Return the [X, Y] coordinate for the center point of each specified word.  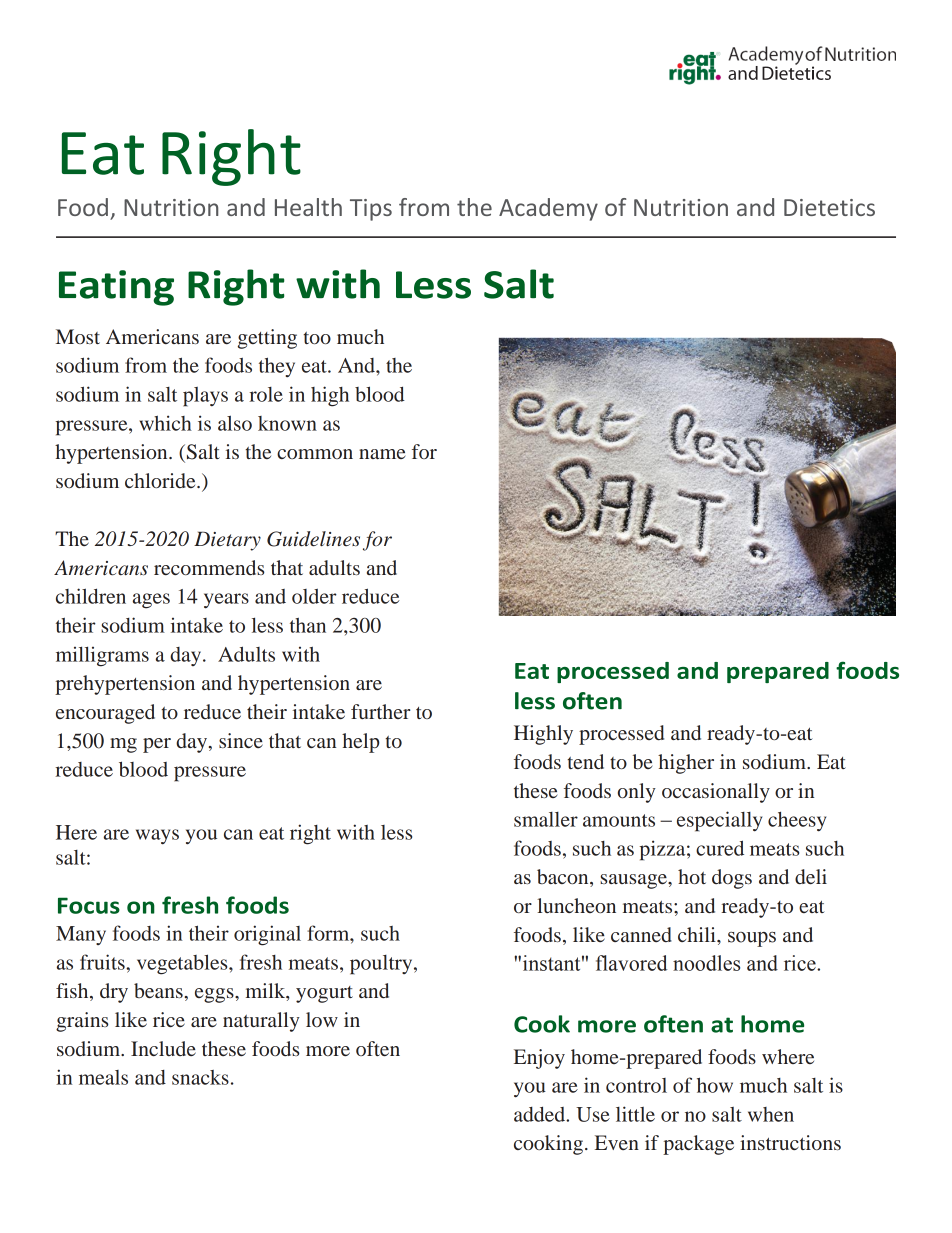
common [315, 454]
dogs [732, 879]
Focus [89, 905]
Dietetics [829, 207]
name [382, 454]
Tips [371, 210]
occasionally [716, 793]
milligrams [102, 656]
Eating [116, 288]
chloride [161, 480]
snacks [200, 1077]
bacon [564, 878]
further [380, 711]
